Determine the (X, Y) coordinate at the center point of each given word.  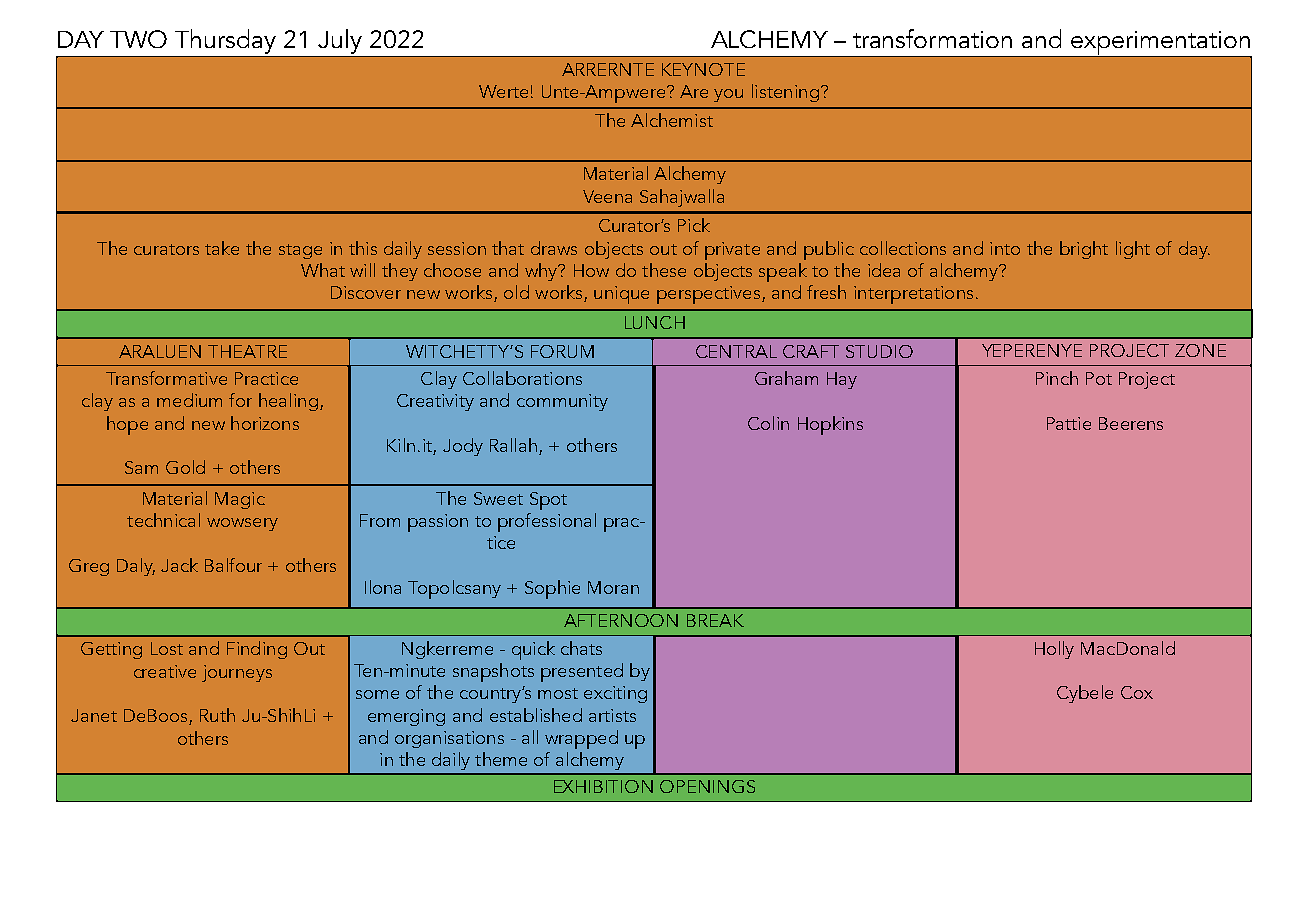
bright (1084, 250)
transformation (932, 38)
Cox (1137, 692)
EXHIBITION (603, 786)
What (323, 270)
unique (621, 295)
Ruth (217, 715)
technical (163, 520)
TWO (138, 39)
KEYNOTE (703, 69)
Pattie (1069, 423)
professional (547, 522)
